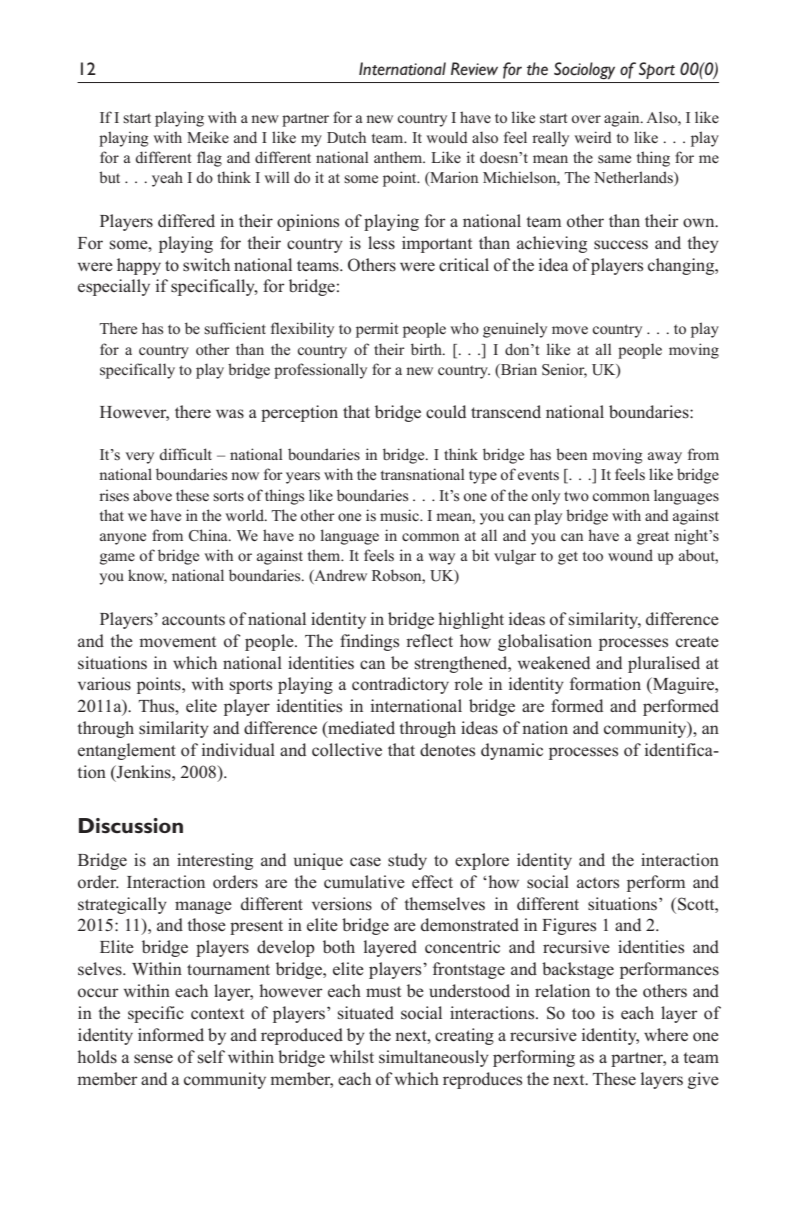 The width and height of the screenshot is (807, 1211). Describe the element at coordinates (447, 137) in the screenshot. I see `would` at that location.
